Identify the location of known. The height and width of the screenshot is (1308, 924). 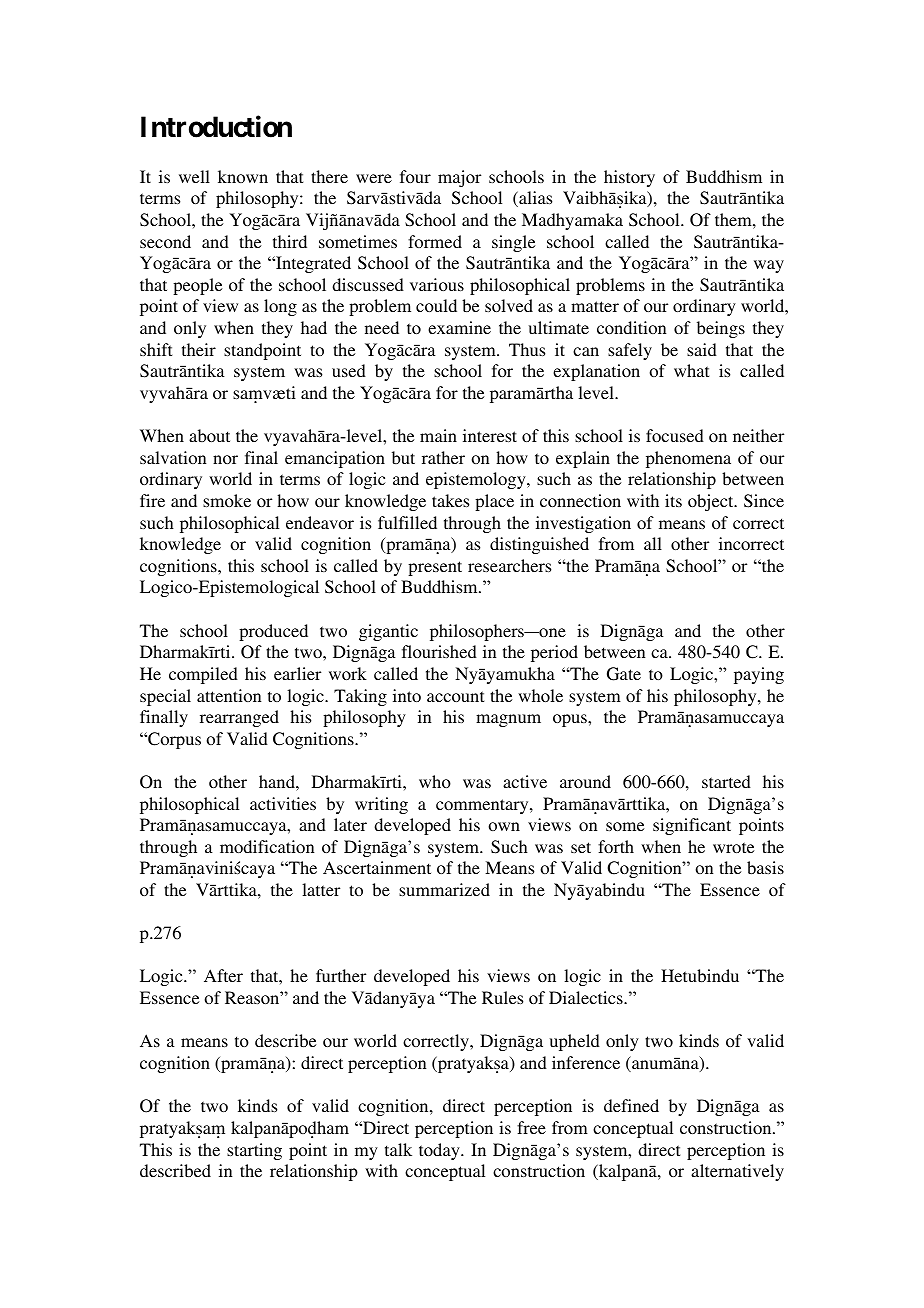
(243, 176).
